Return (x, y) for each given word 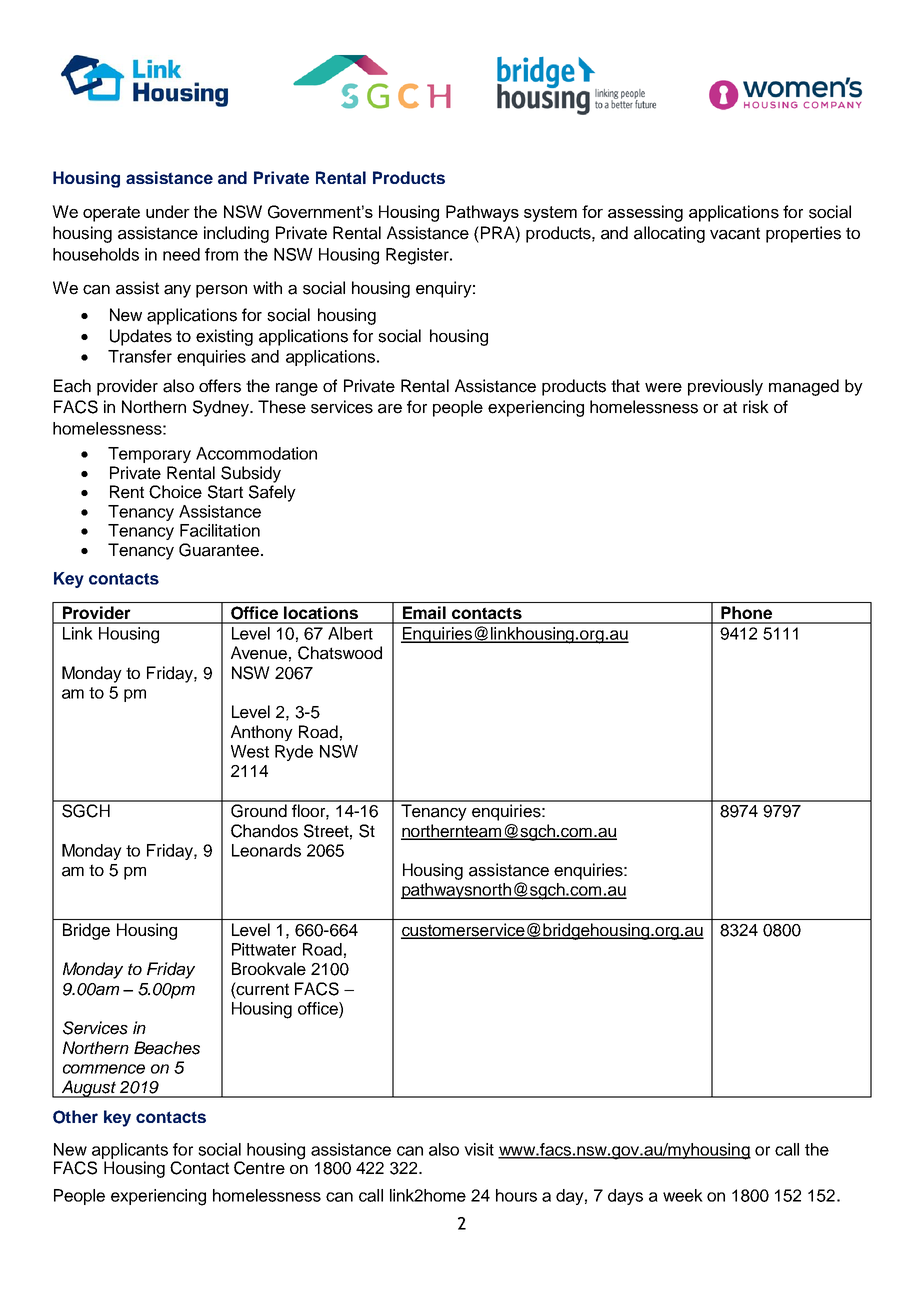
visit (479, 1149)
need (181, 254)
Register (418, 256)
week (683, 1195)
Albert (350, 633)
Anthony (262, 733)
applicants (130, 1151)
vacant (735, 233)
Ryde (294, 753)
